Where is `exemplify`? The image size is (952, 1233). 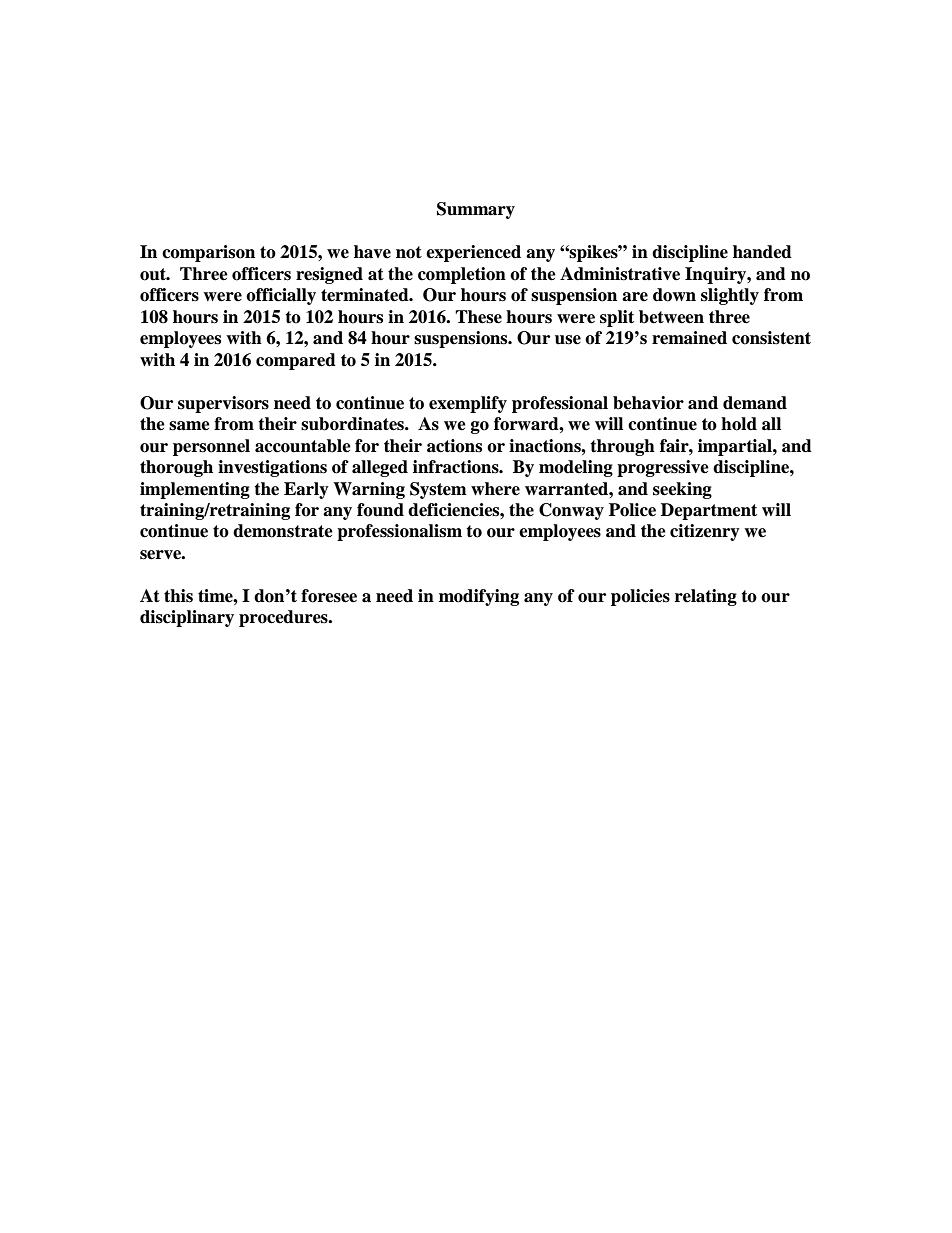 exemplify is located at coordinates (468, 404).
